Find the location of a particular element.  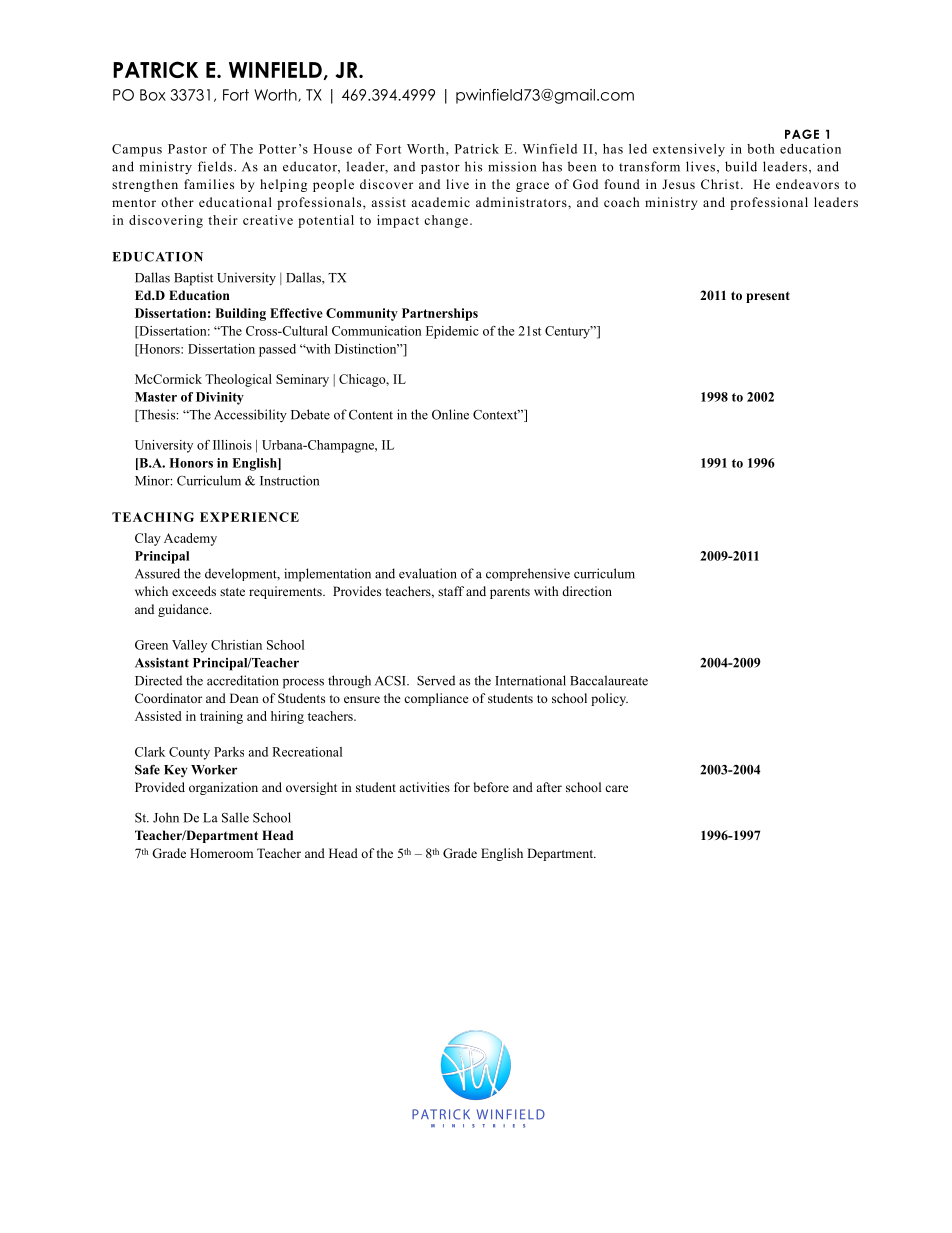

present is located at coordinates (768, 297).
